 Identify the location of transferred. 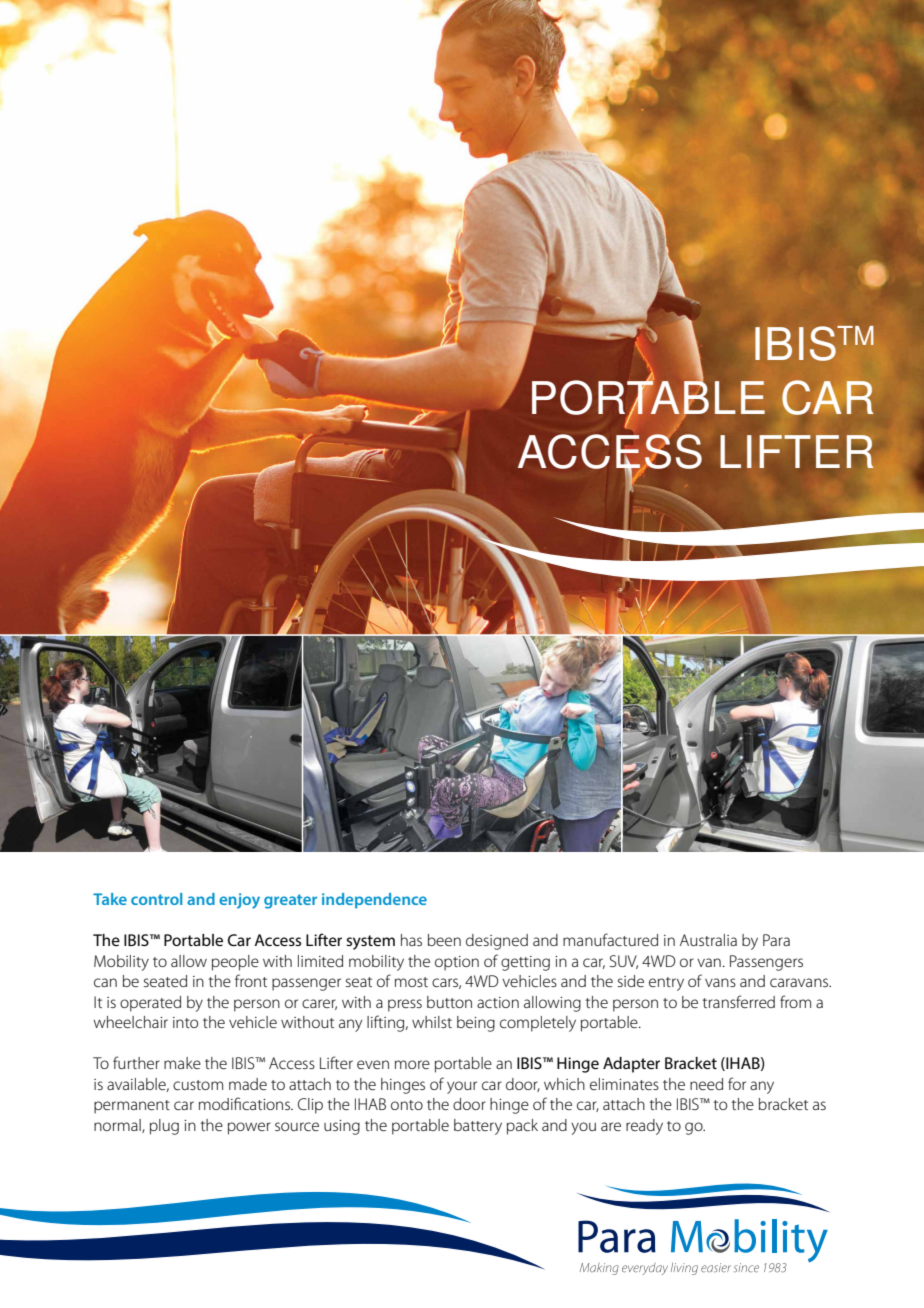
(739, 1001).
